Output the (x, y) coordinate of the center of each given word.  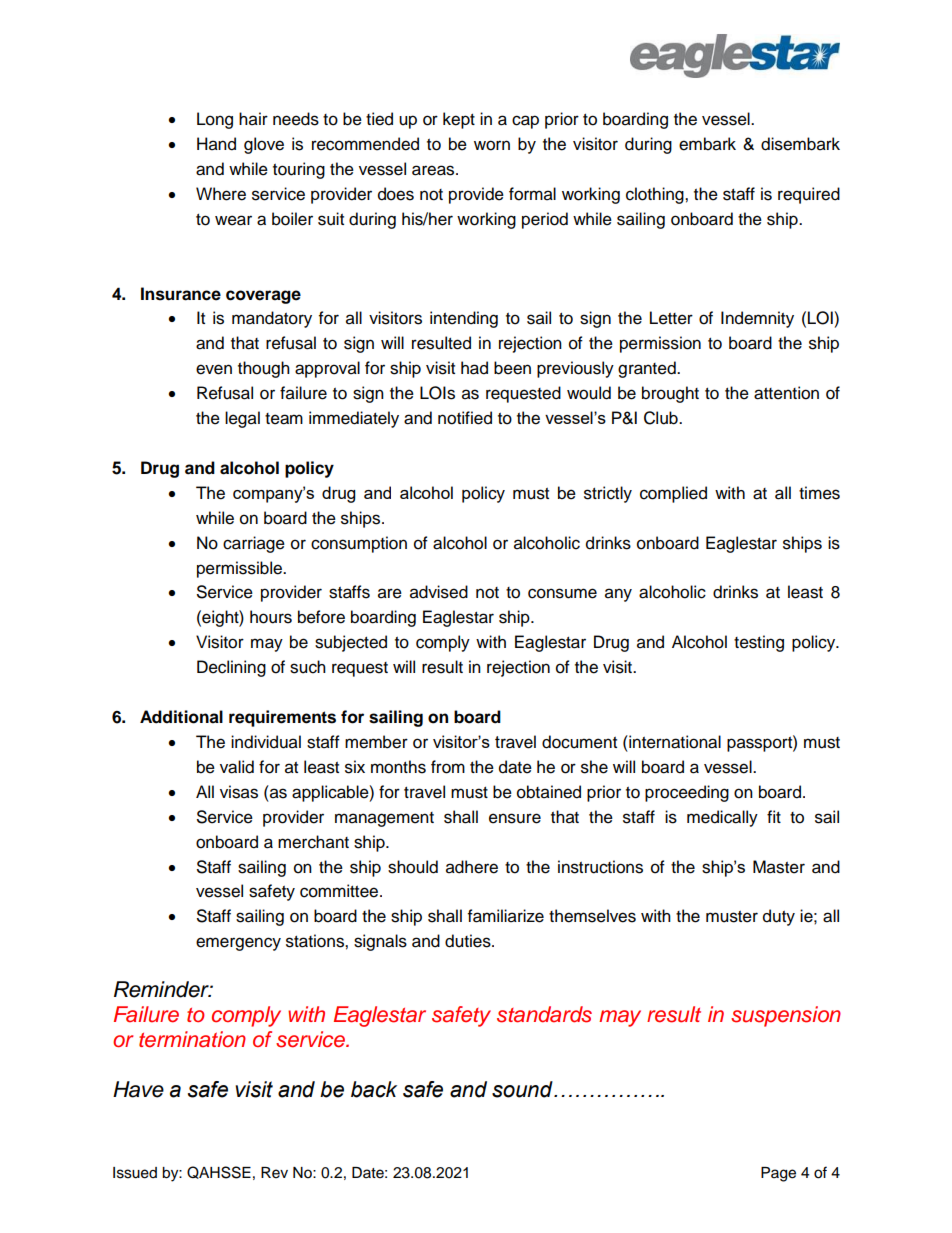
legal (242, 419)
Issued (135, 1173)
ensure (515, 818)
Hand (216, 144)
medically (722, 818)
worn (492, 145)
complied (673, 494)
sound (523, 1089)
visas (239, 792)
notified (465, 418)
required (809, 195)
